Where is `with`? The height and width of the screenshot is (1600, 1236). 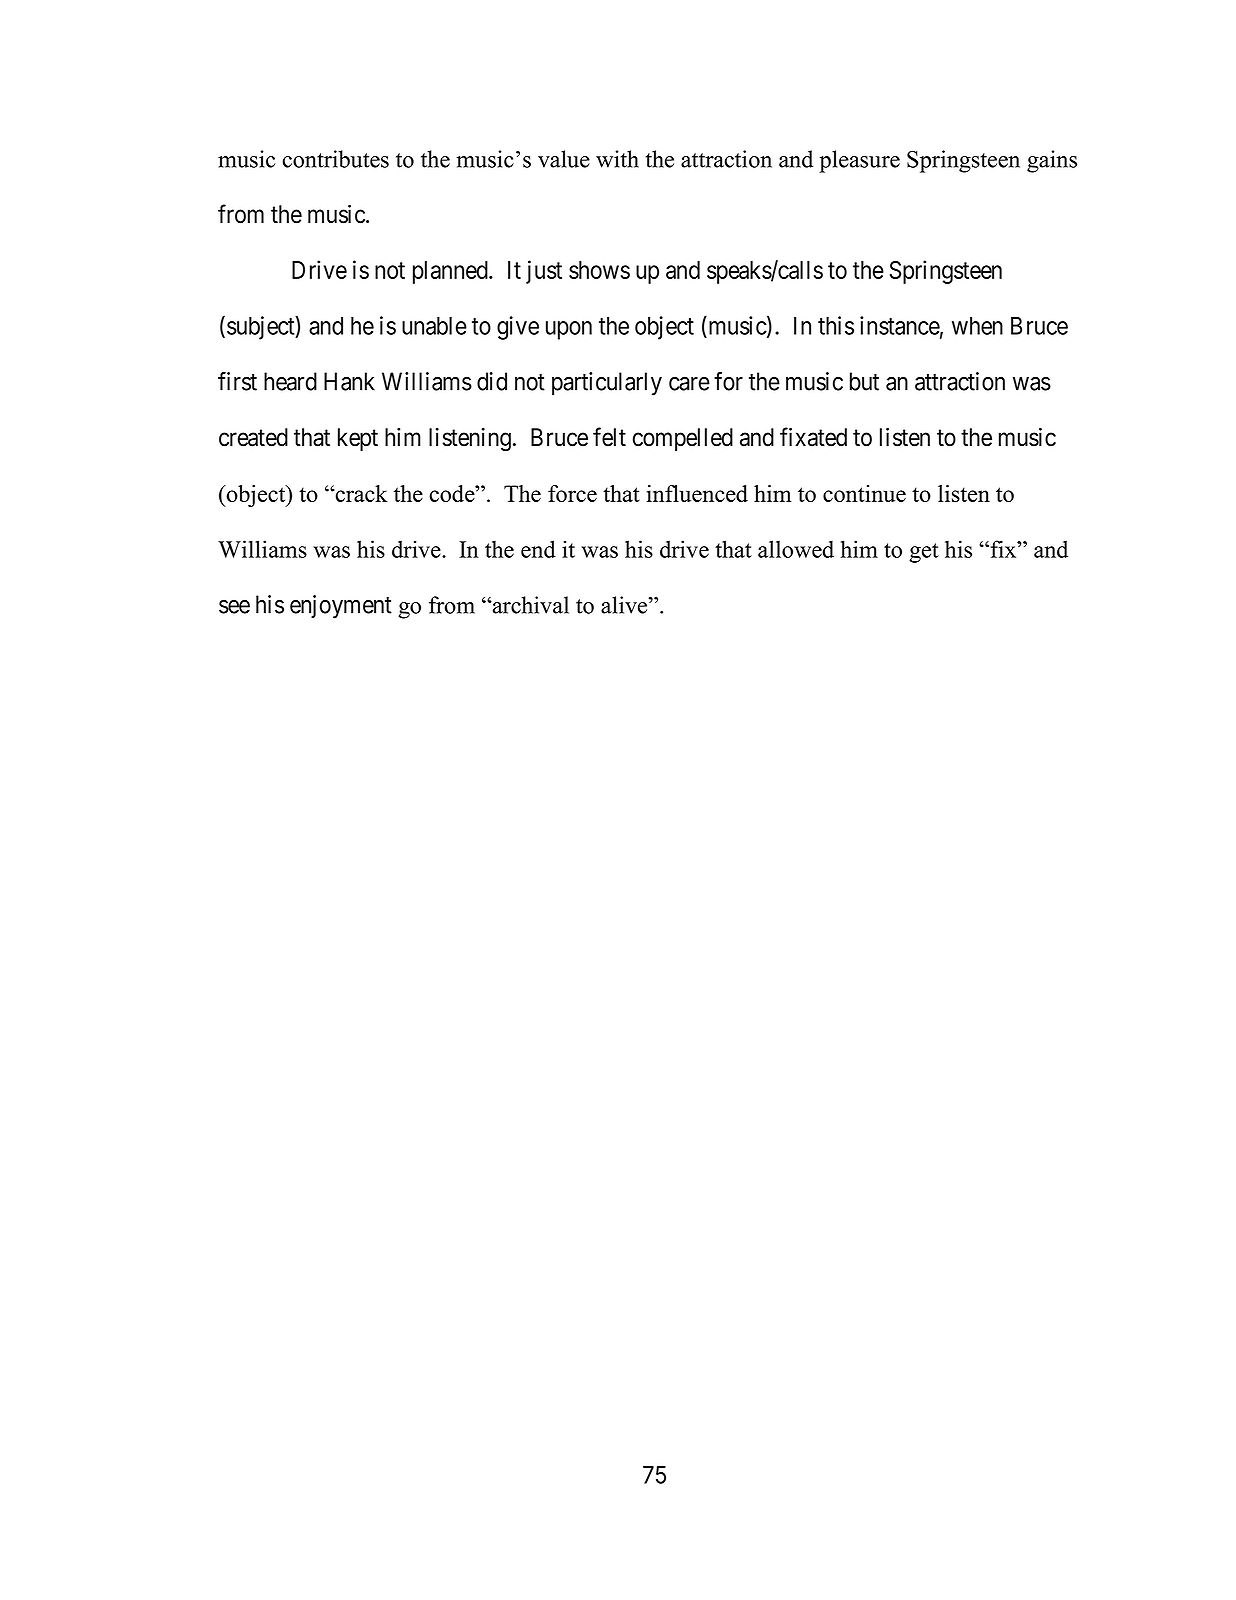
with is located at coordinates (617, 159).
